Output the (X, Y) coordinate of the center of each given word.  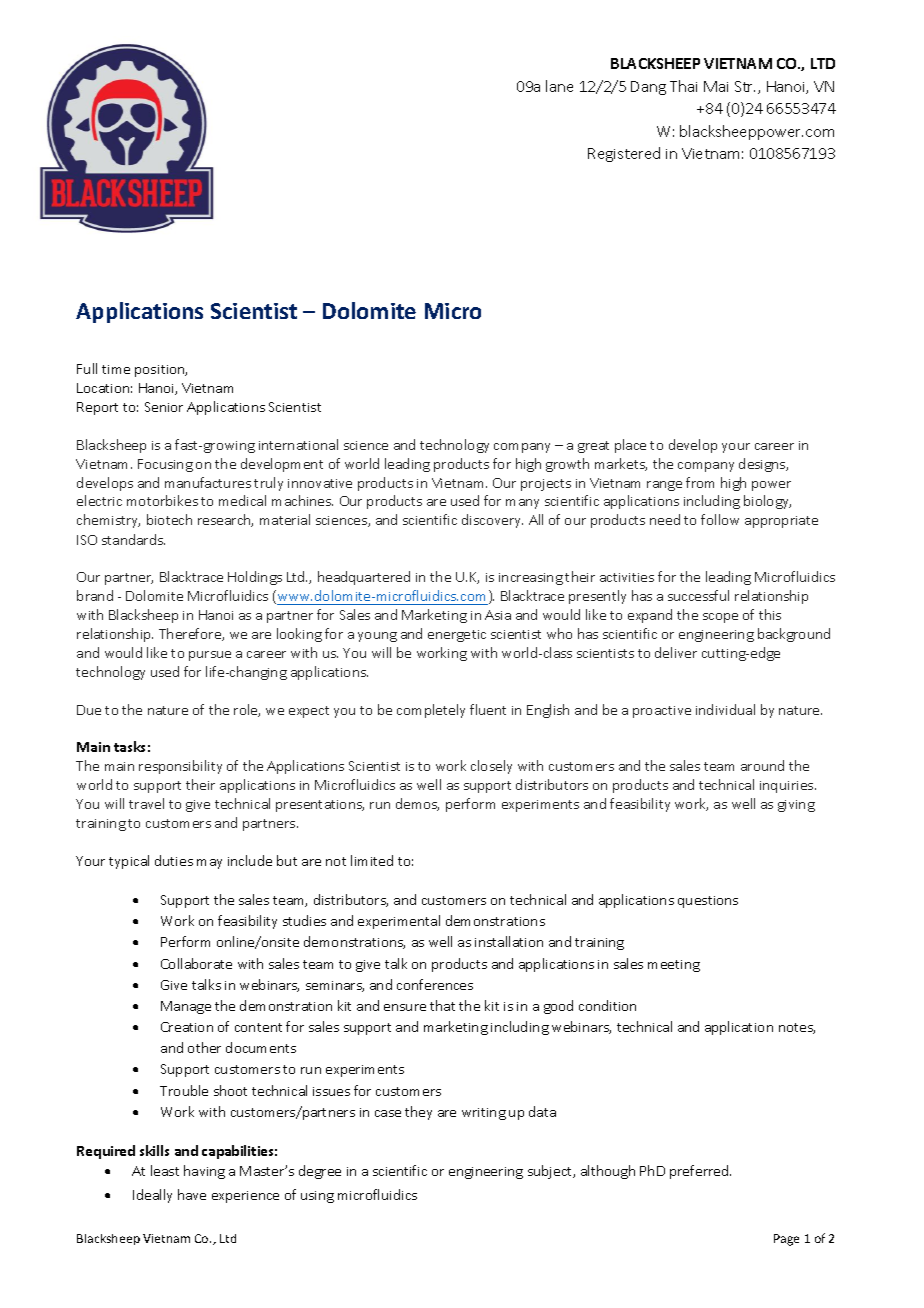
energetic (457, 636)
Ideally (152, 1196)
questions (708, 902)
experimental (399, 922)
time (116, 369)
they (418, 1113)
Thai (683, 86)
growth (567, 465)
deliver (676, 652)
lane (559, 86)
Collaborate (196, 963)
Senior (164, 407)
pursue (210, 656)
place (630, 446)
